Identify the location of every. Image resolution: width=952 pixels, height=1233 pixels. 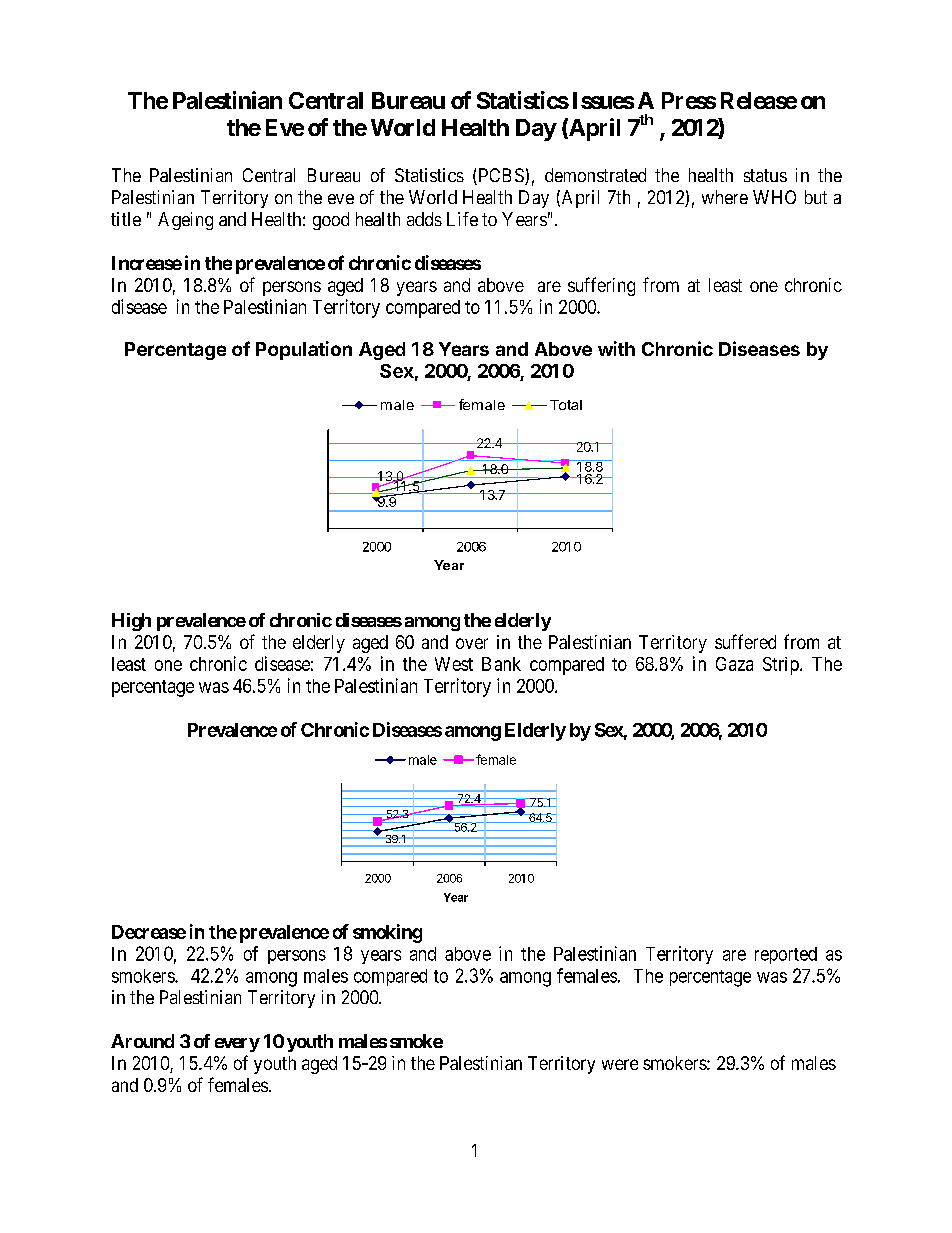
(237, 1045).
